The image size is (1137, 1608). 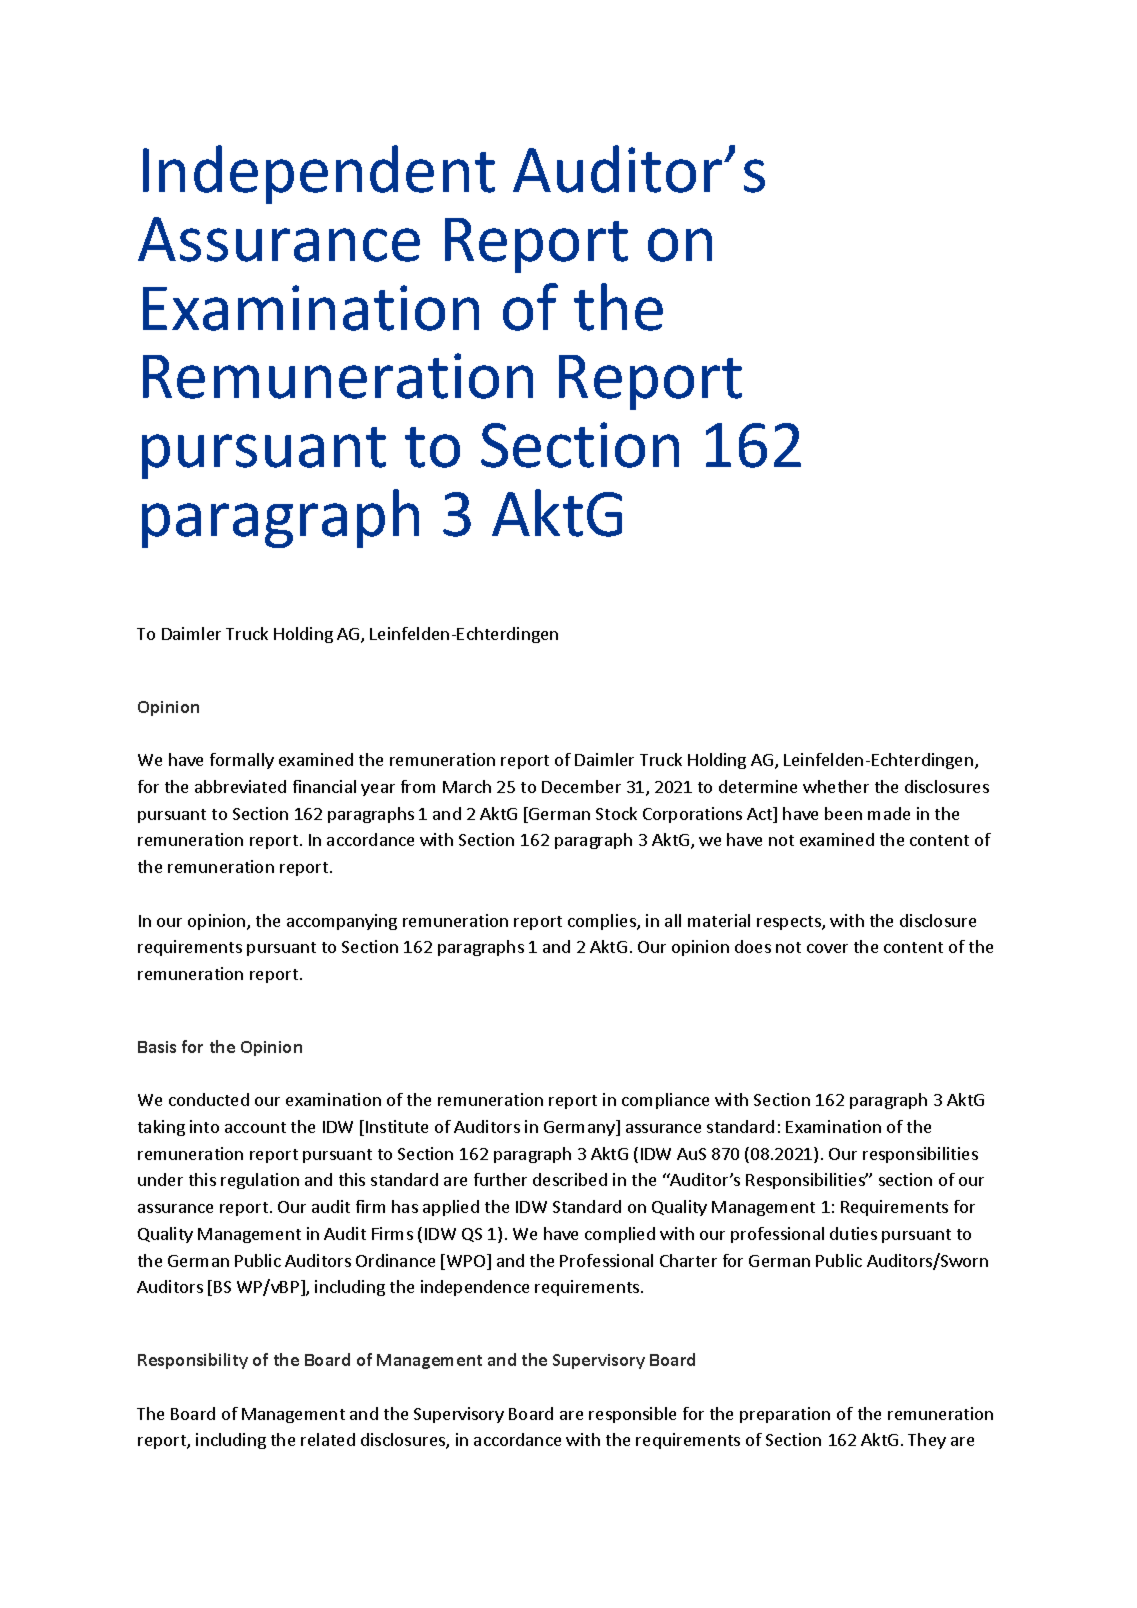 What do you see at coordinates (240, 786) in the screenshot?
I see `abbreviated` at bounding box center [240, 786].
